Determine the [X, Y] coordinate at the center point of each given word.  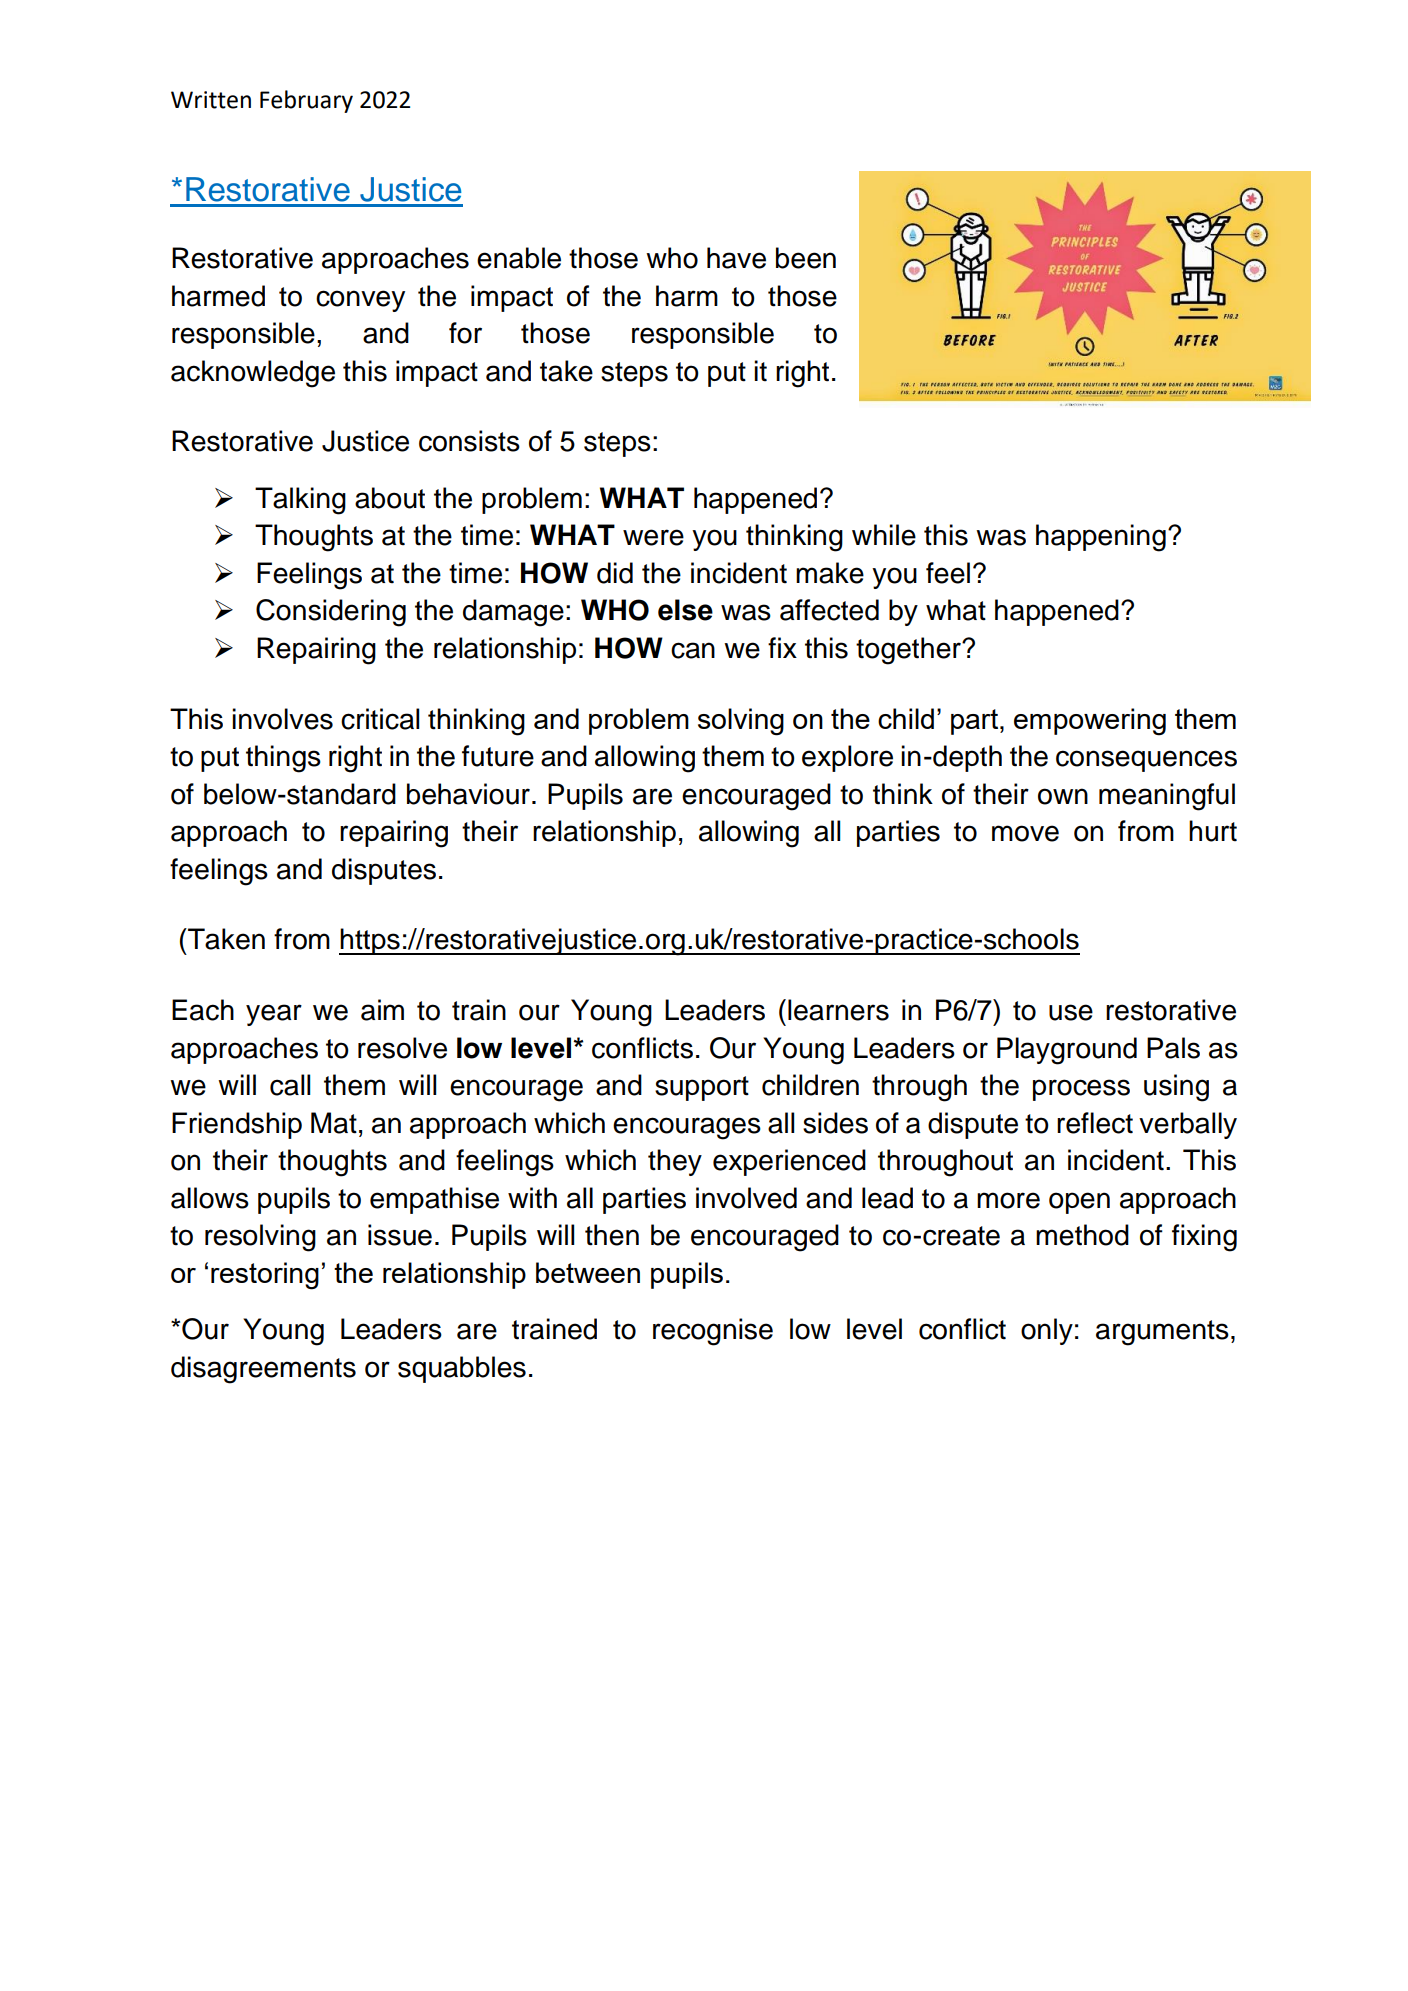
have [736, 258]
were [653, 537]
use [1071, 1012]
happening [1101, 538]
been [806, 258]
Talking [300, 501]
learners [838, 1010]
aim [382, 1010]
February [306, 101]
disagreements [263, 1370]
